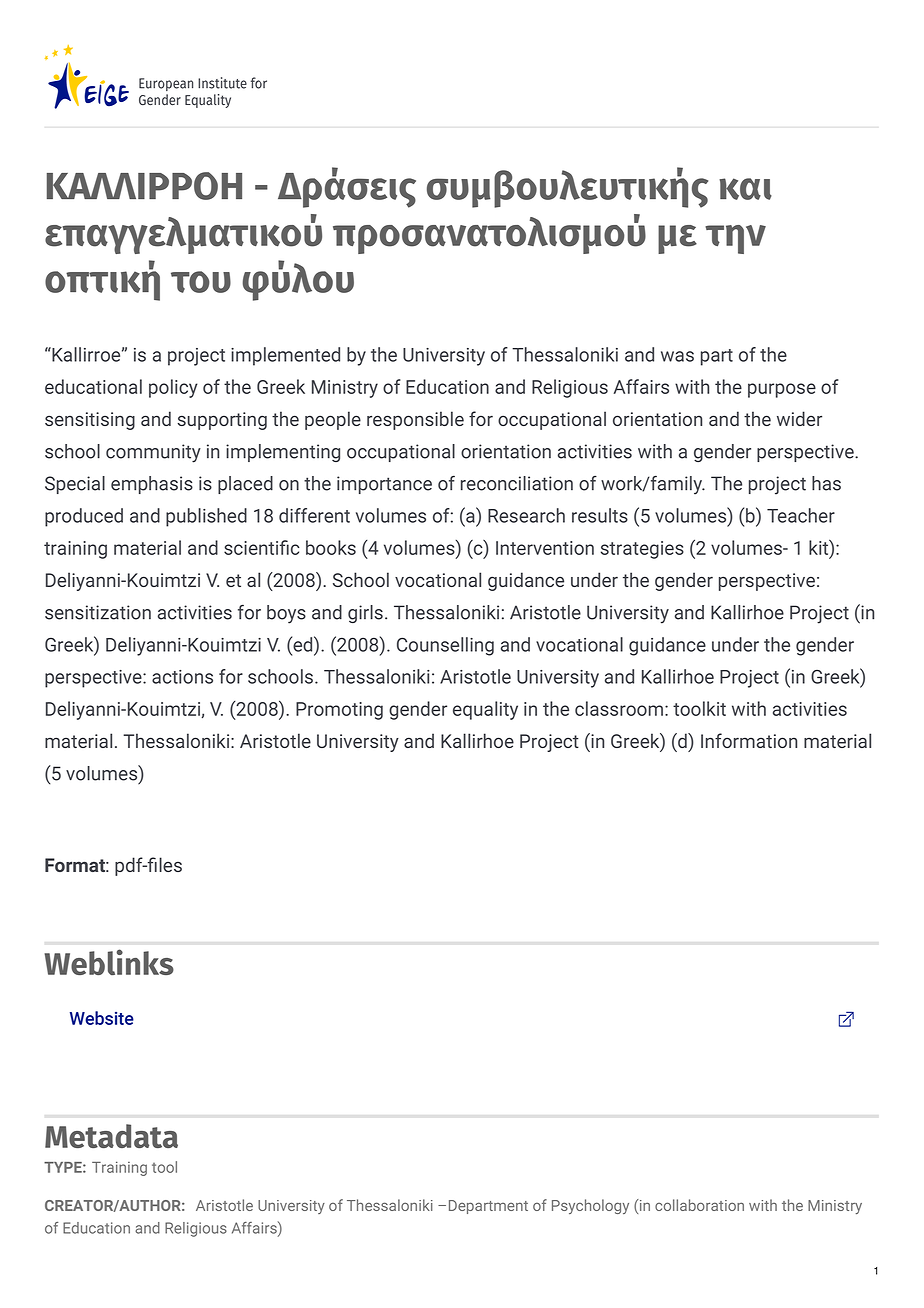 The width and height of the image is (924, 1308). What do you see at coordinates (182, 677) in the image?
I see `actions` at bounding box center [182, 677].
